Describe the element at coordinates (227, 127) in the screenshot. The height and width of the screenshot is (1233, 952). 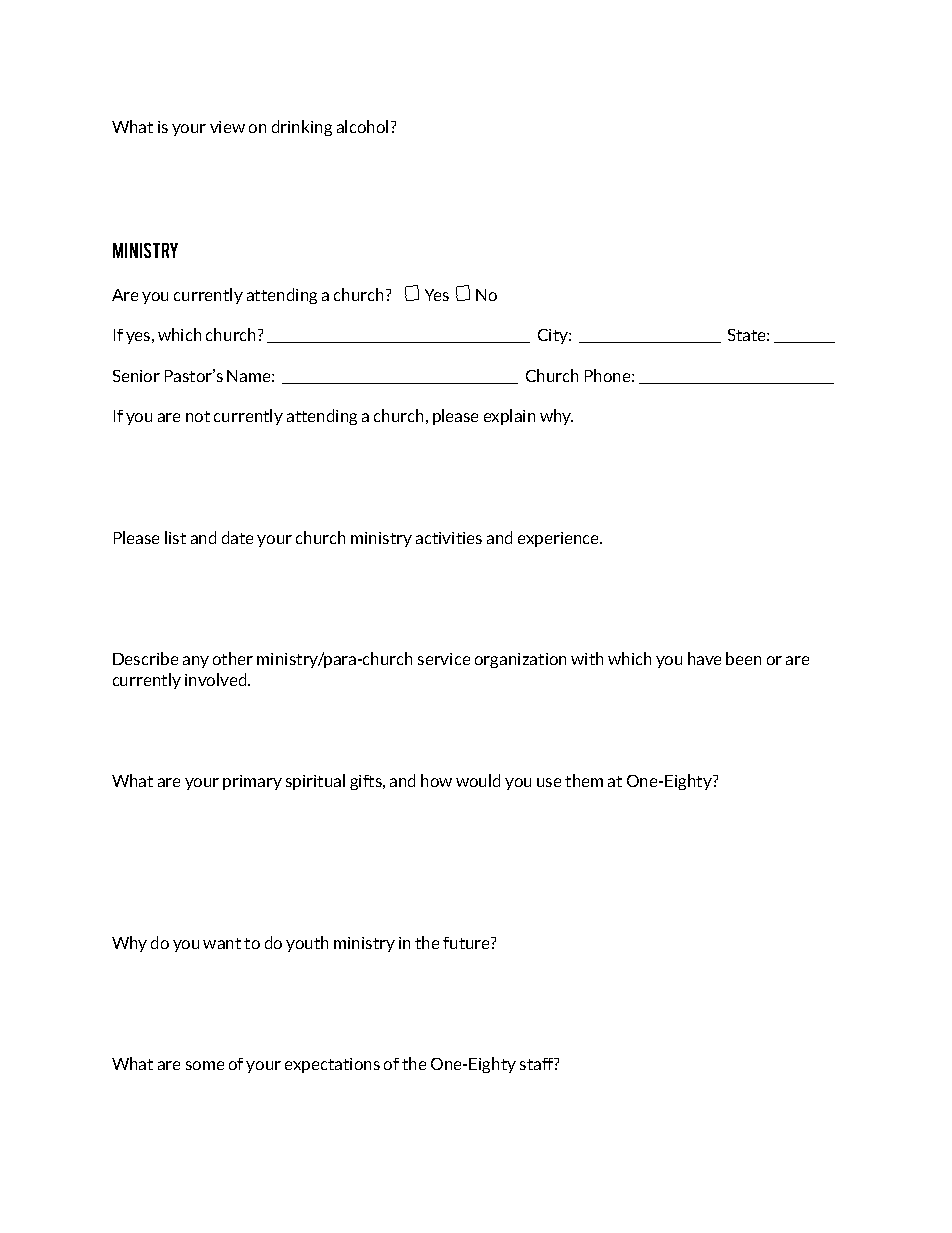
I see `view` at that location.
